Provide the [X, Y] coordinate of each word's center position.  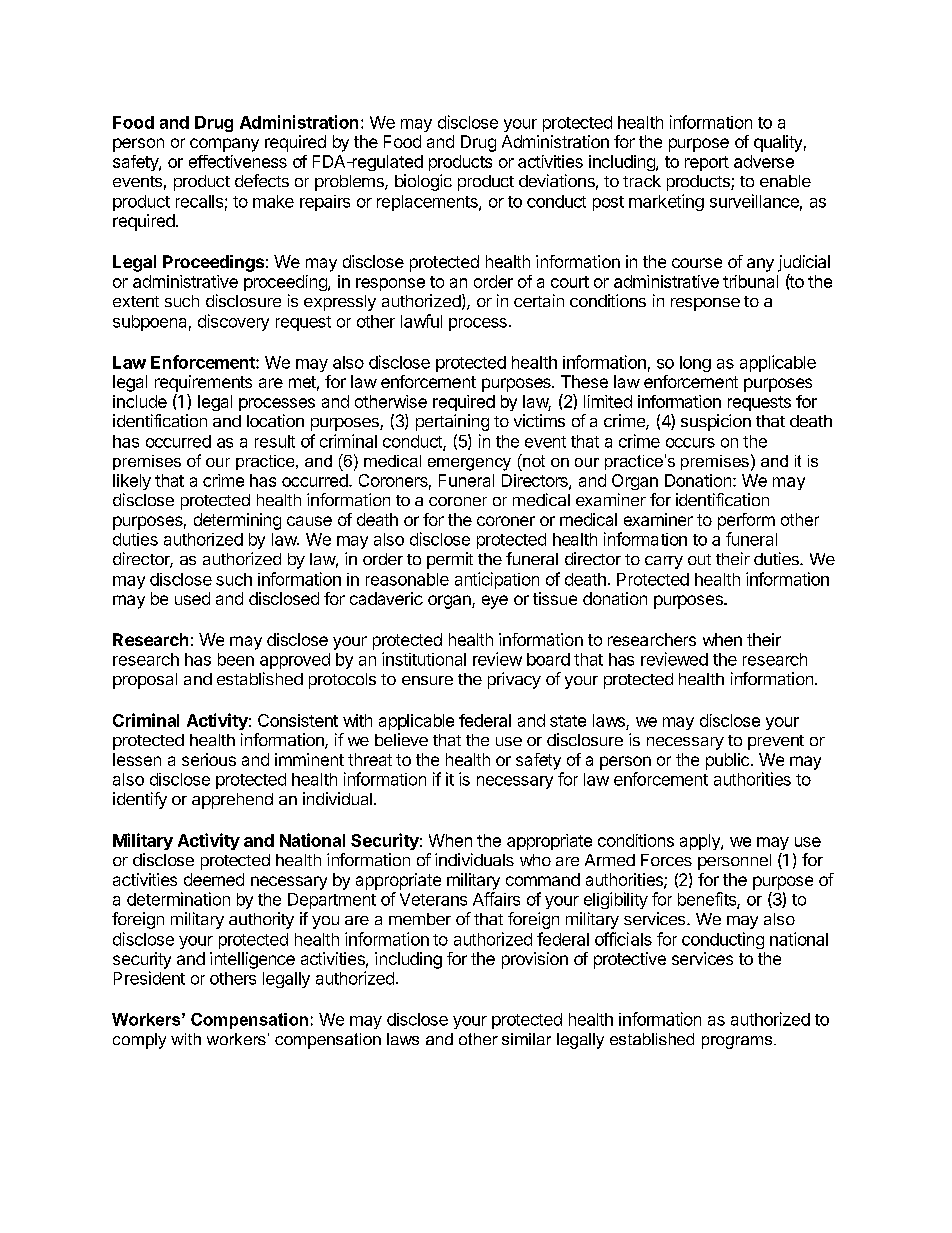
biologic [423, 182]
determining [237, 521]
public [727, 761]
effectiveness [238, 161]
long [695, 364]
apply [701, 842]
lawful [421, 321]
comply [139, 1041]
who [535, 860]
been [236, 659]
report [707, 163]
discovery [233, 322]
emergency [469, 464]
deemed [214, 879]
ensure [427, 680]
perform [746, 521]
